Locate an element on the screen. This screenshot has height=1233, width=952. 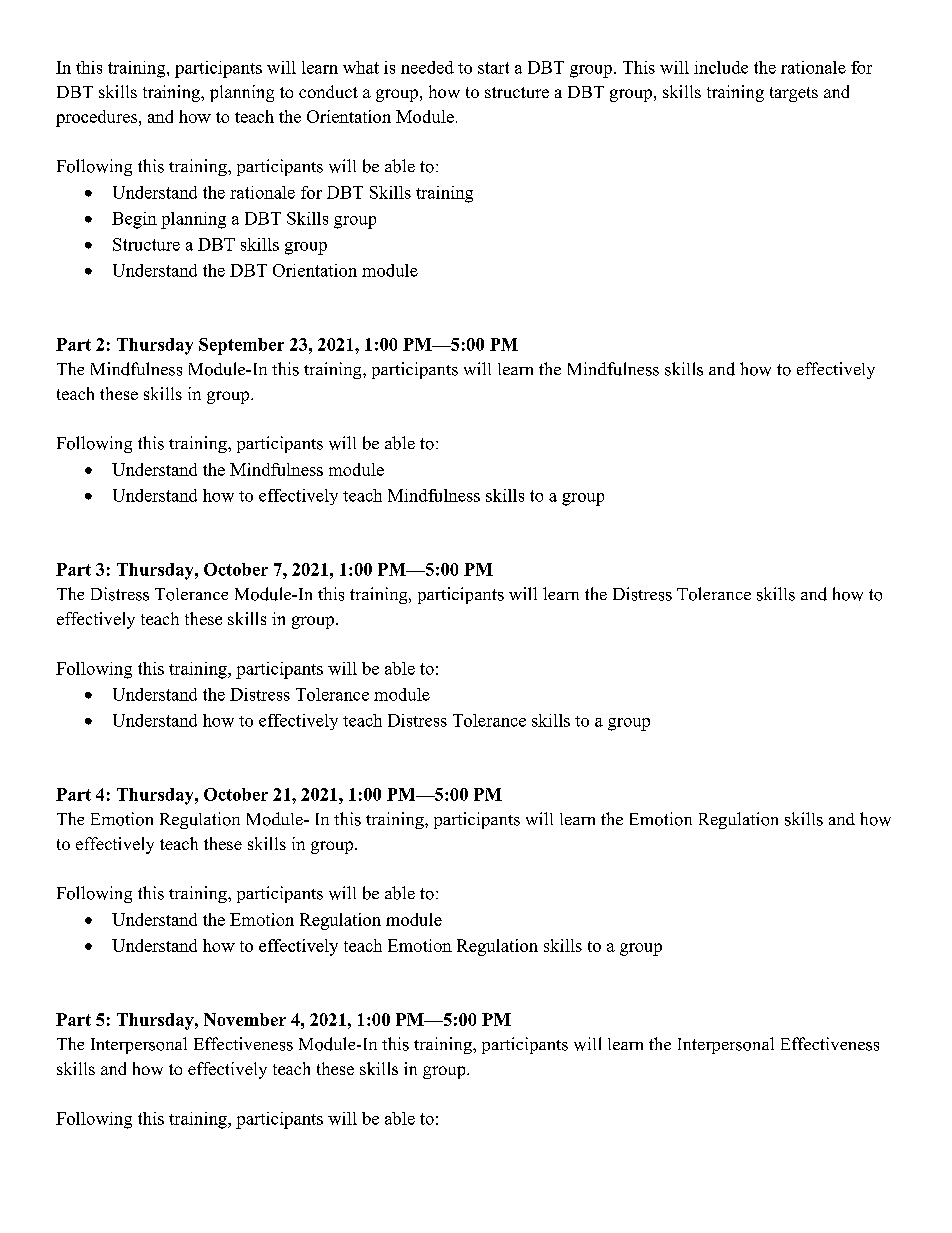
September is located at coordinates (241, 346).
